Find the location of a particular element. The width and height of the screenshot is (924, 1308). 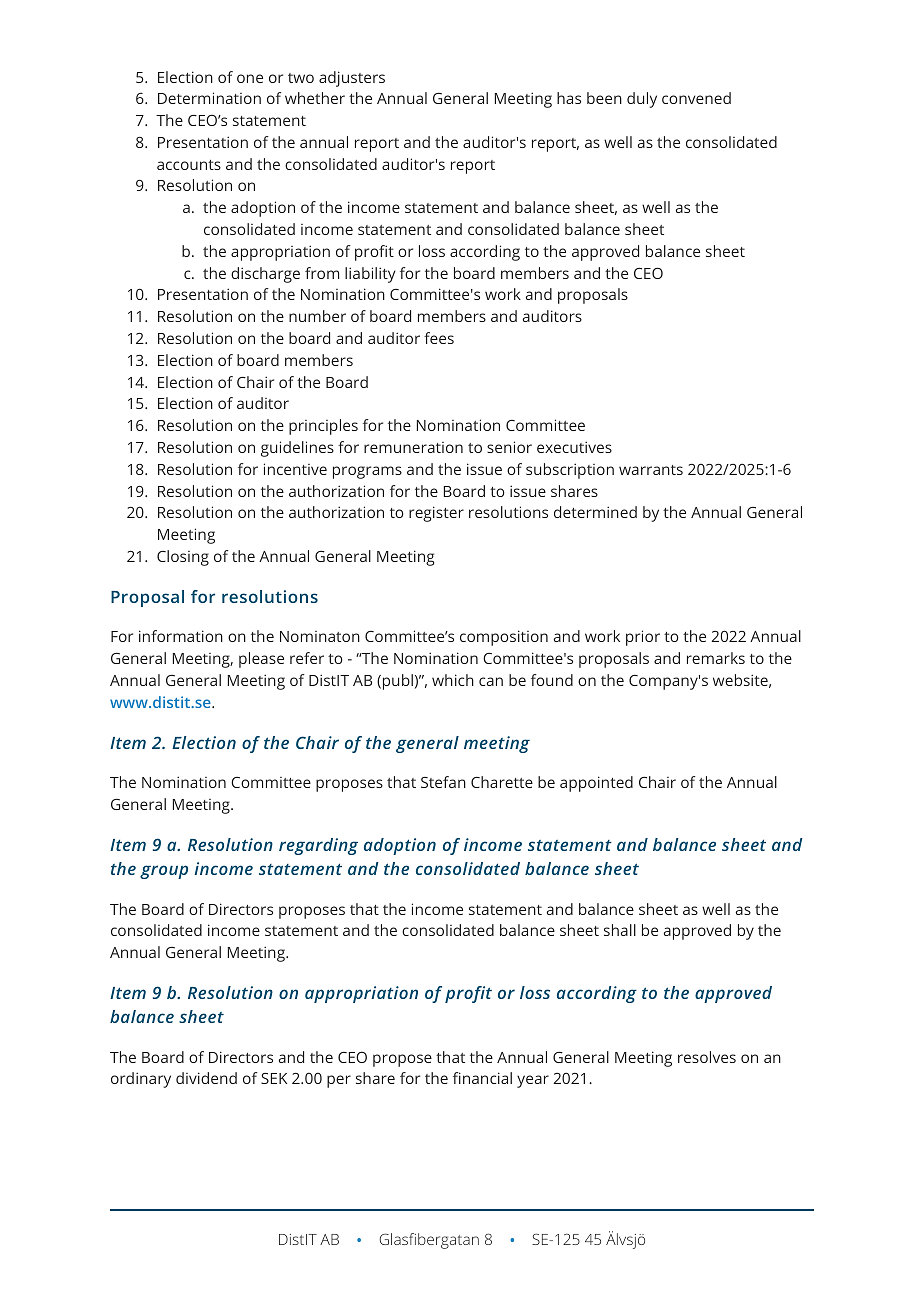

Determination is located at coordinates (209, 98).
